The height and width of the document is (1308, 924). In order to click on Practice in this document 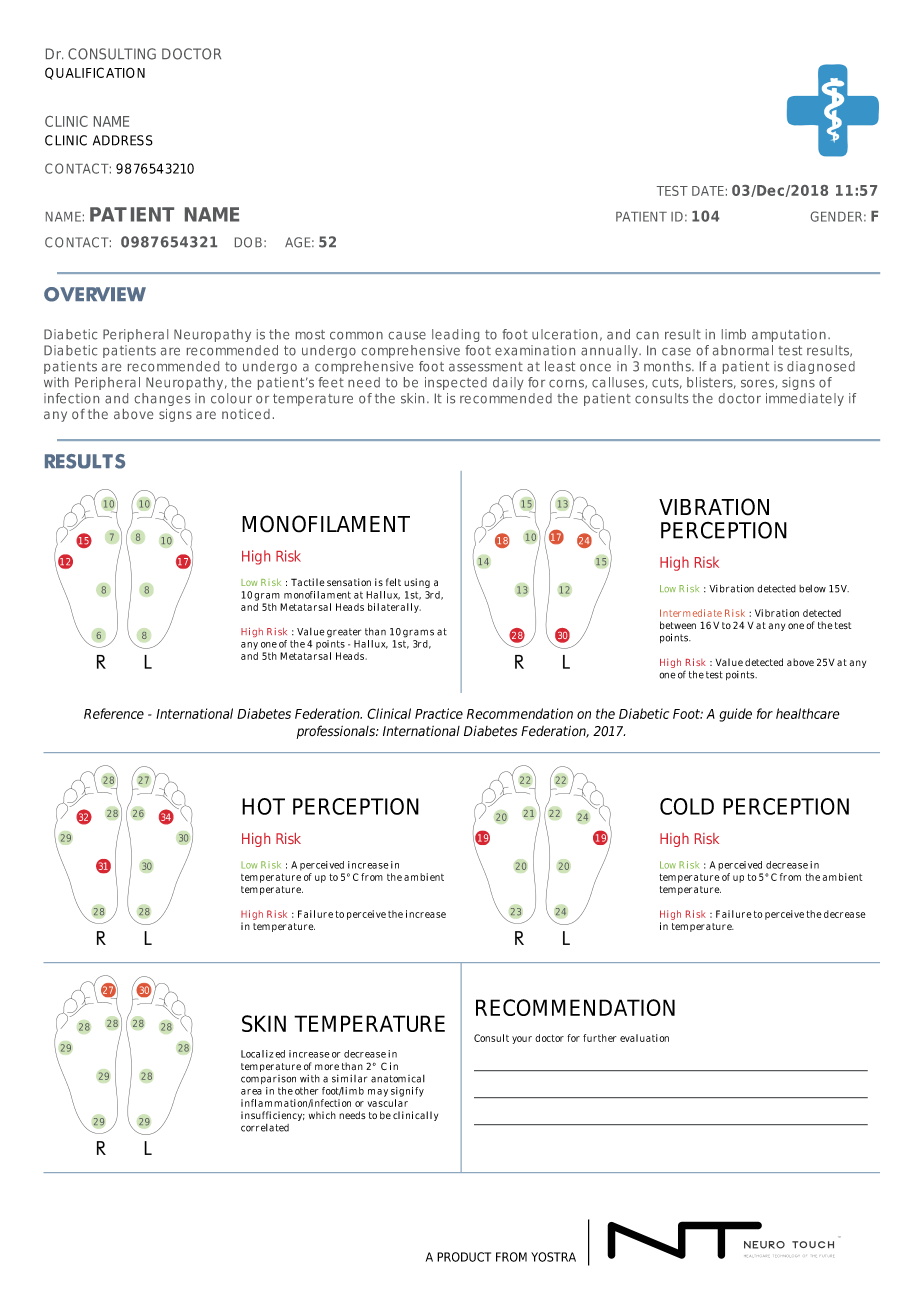, I will do `click(439, 713)`.
